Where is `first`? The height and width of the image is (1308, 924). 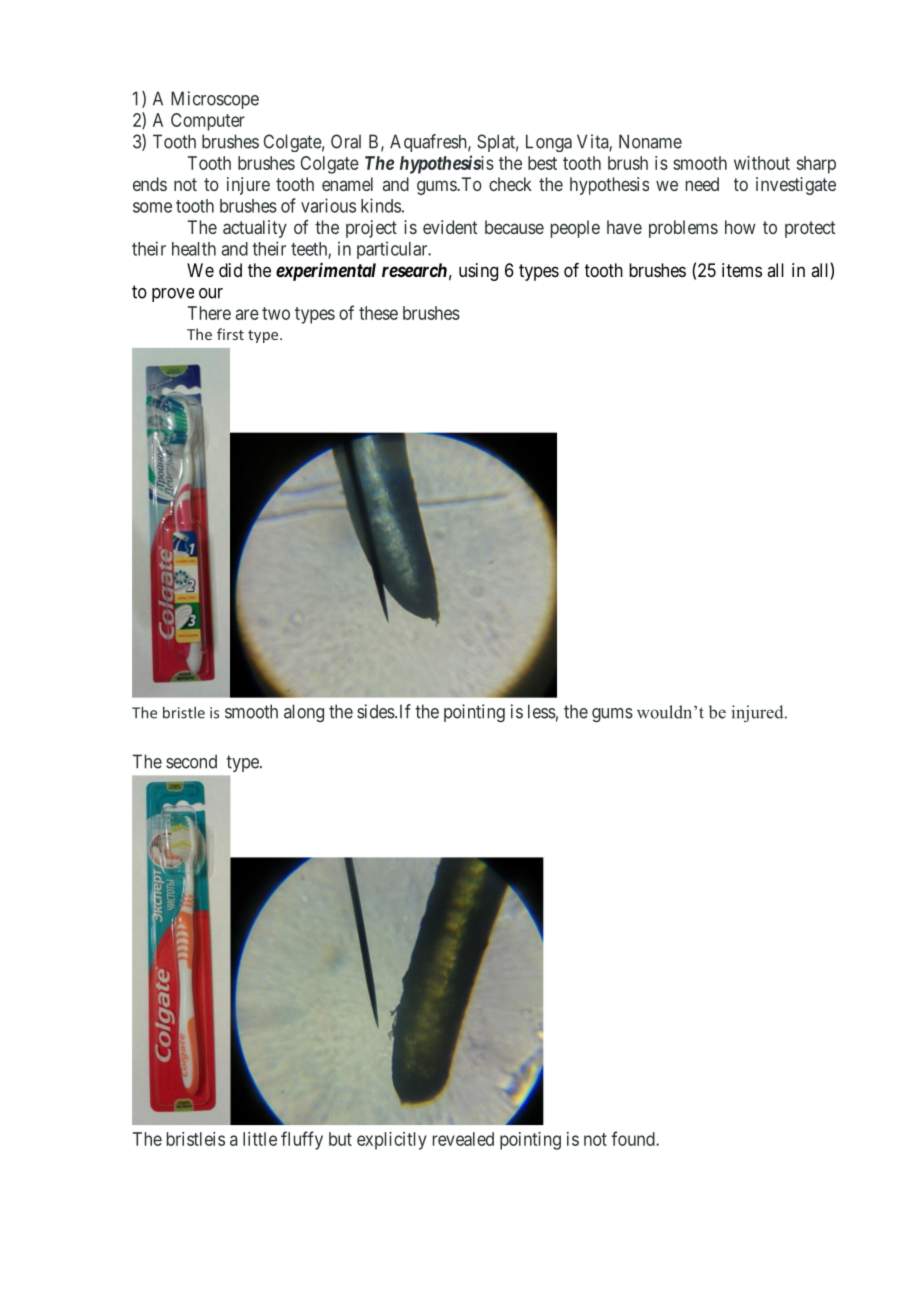
first is located at coordinates (230, 334).
